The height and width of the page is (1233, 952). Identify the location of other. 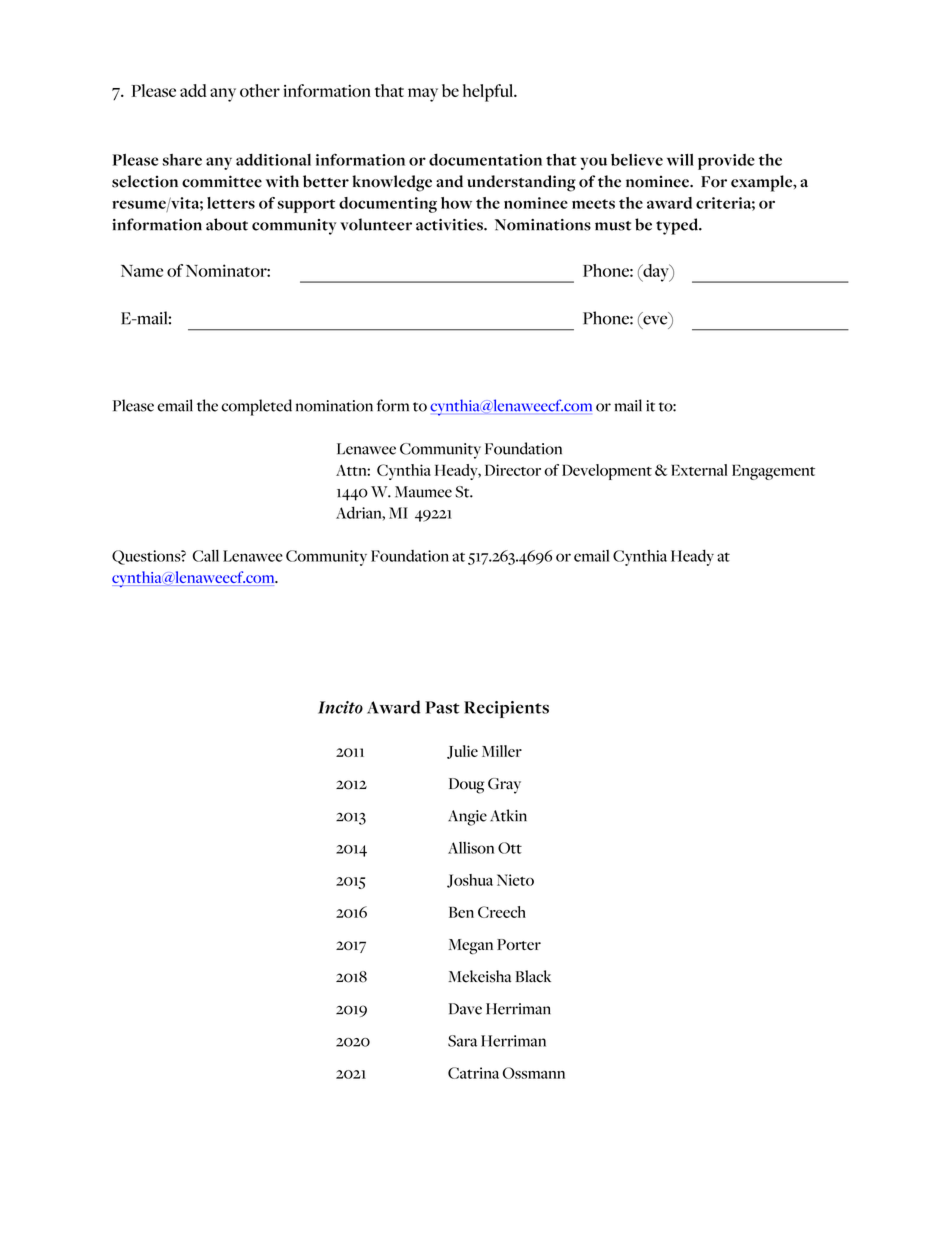
(260, 90).
